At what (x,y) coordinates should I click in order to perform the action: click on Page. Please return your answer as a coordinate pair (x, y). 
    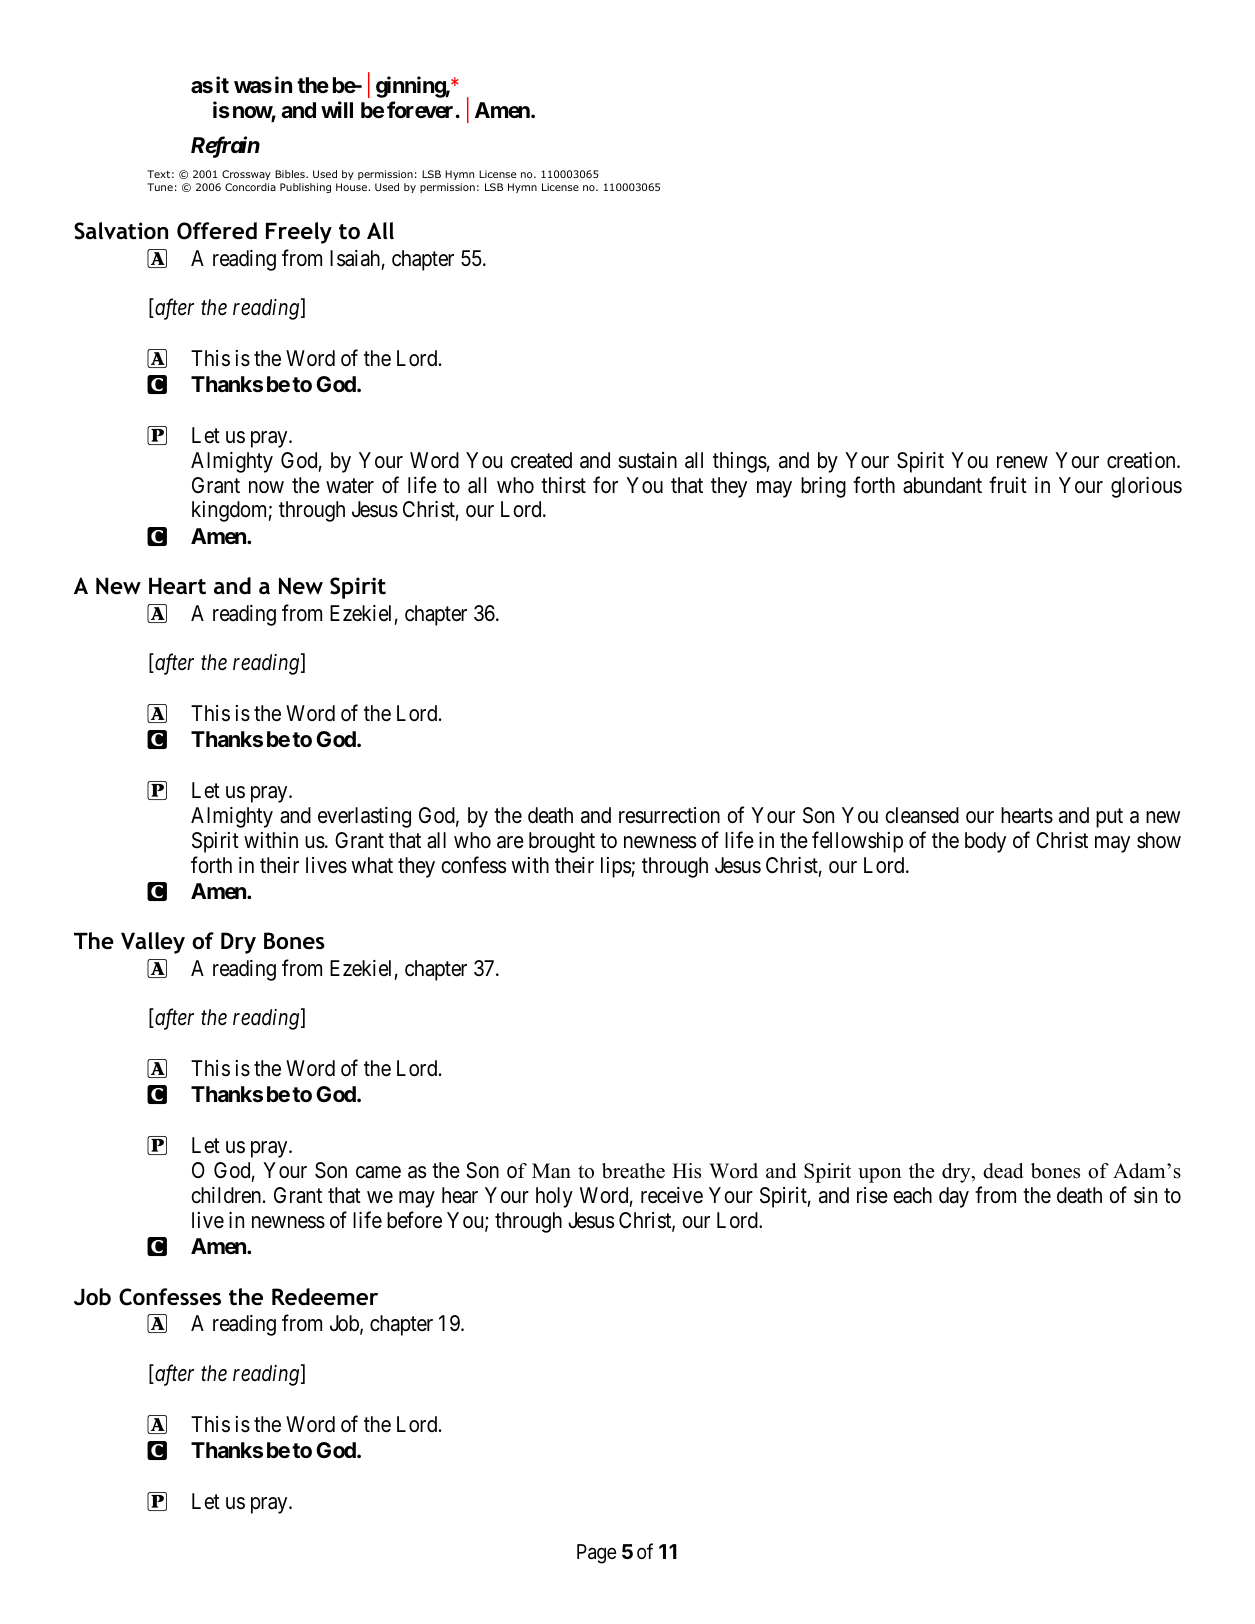
    Looking at the image, I should click on (597, 1554).
